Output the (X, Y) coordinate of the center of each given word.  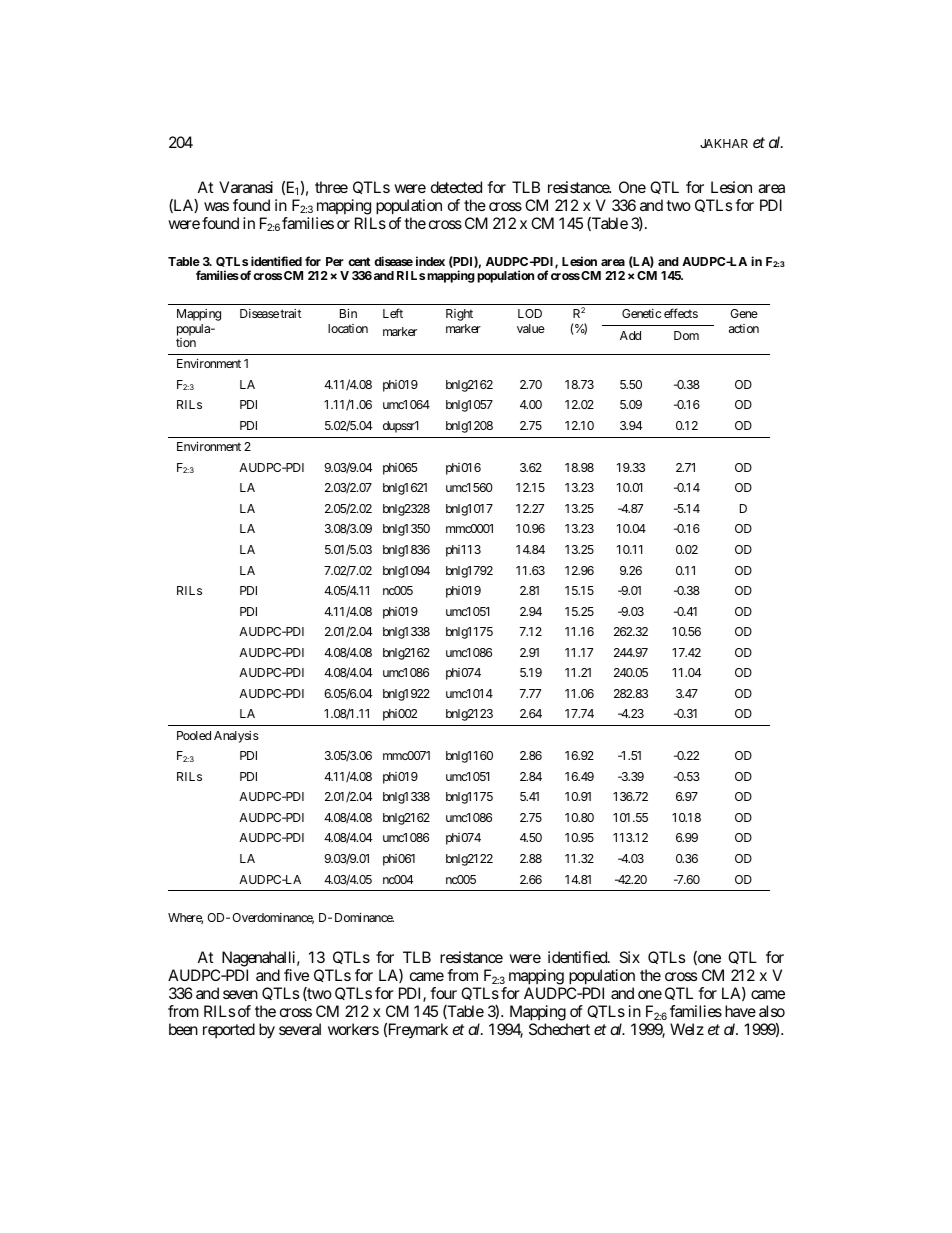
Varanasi (246, 187)
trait (290, 313)
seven (240, 994)
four (443, 993)
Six (629, 957)
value (531, 328)
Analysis (236, 737)
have (740, 1011)
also (772, 1011)
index (430, 261)
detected (456, 187)
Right (459, 315)
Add (630, 335)
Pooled (194, 735)
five (296, 975)
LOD (530, 313)
